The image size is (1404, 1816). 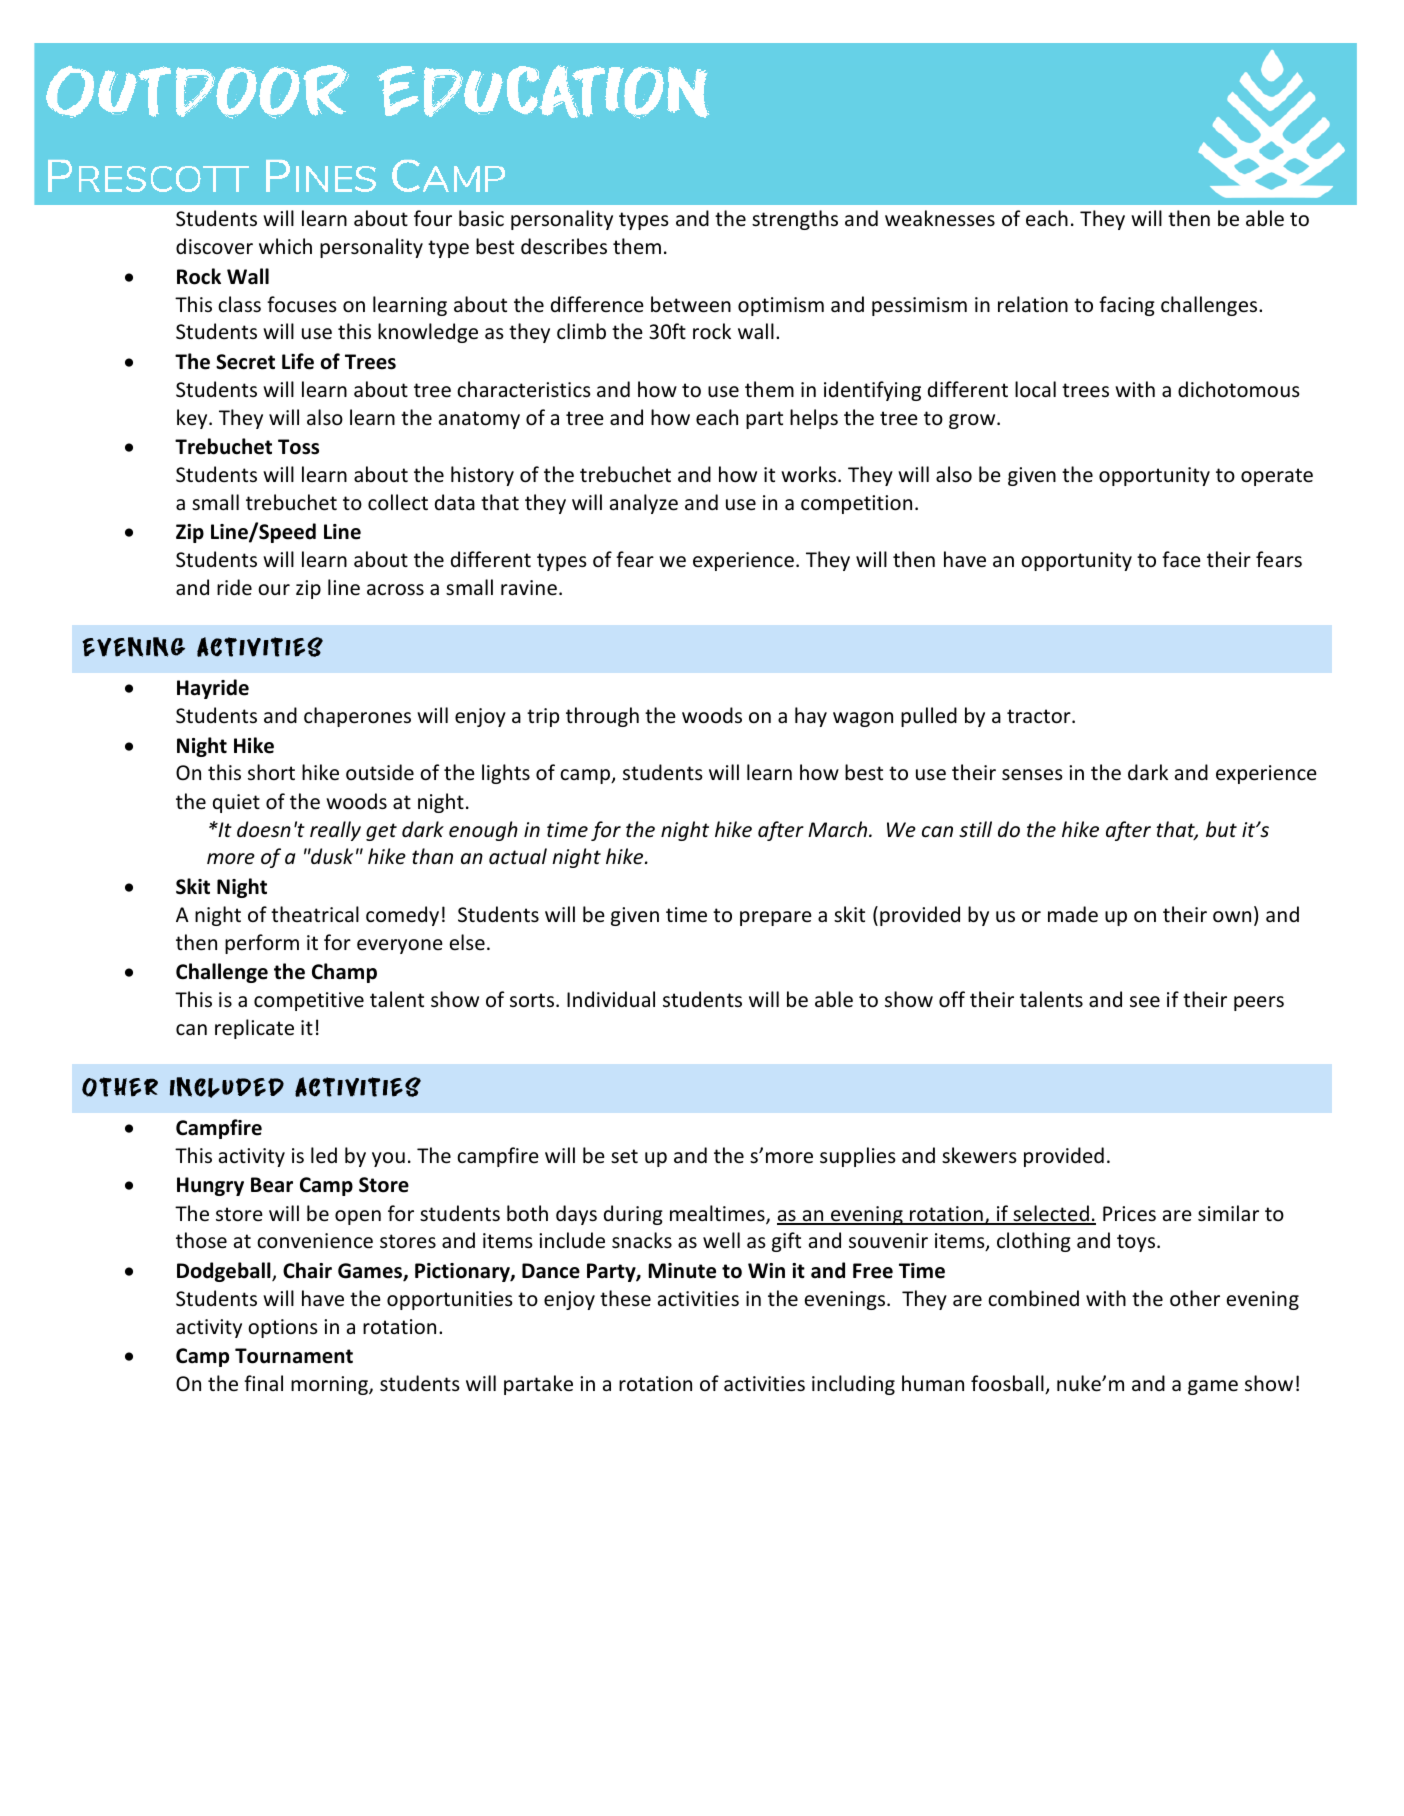 What do you see at coordinates (1127, 306) in the screenshot?
I see `facing` at bounding box center [1127, 306].
